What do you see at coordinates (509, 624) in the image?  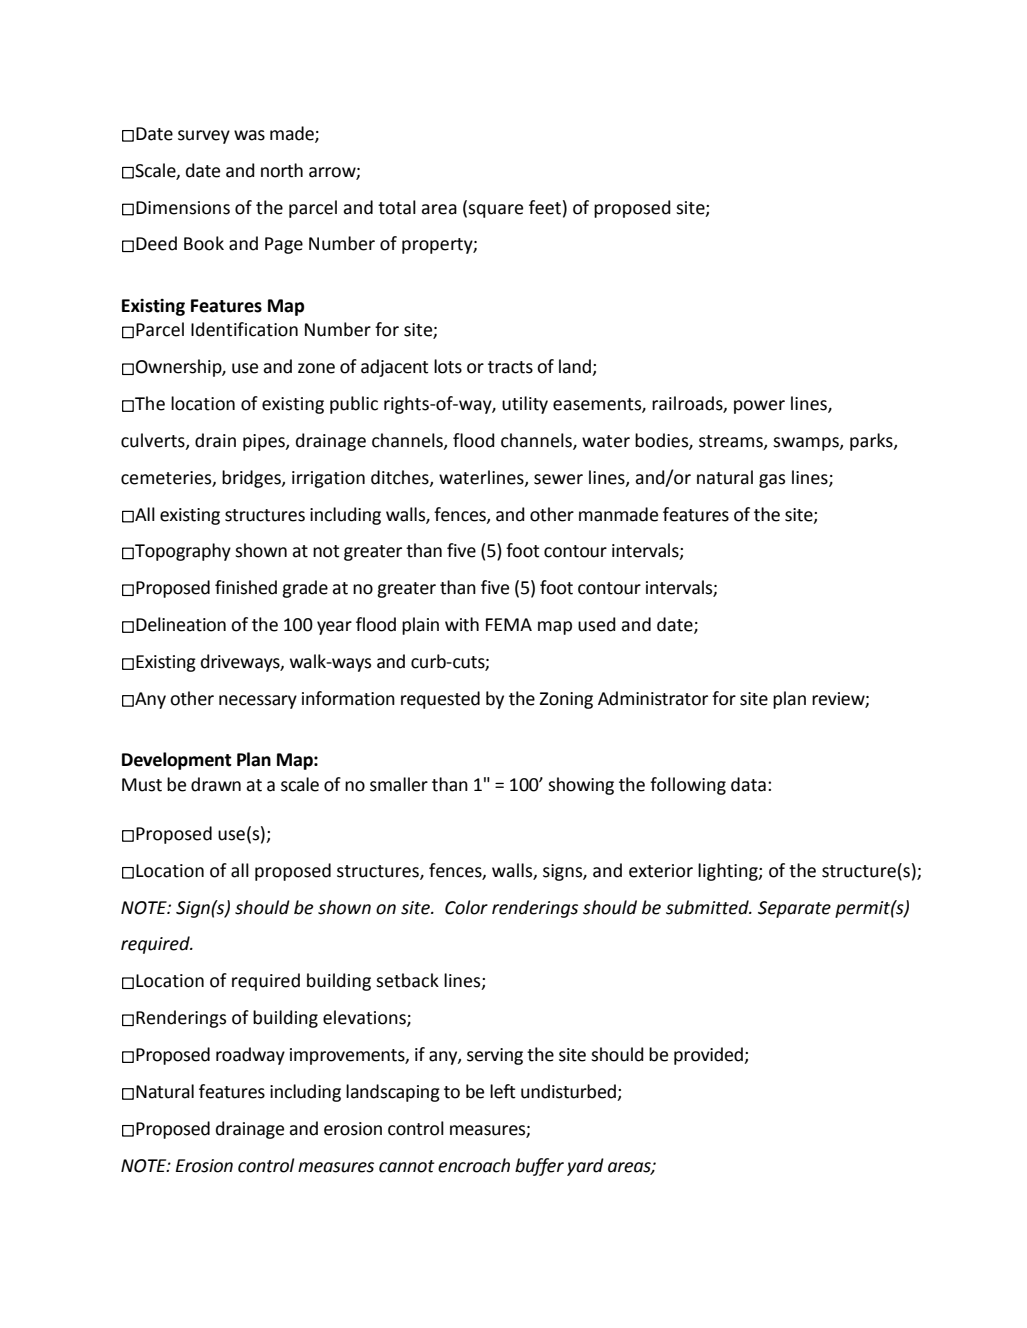 I see `FEMA` at bounding box center [509, 624].
